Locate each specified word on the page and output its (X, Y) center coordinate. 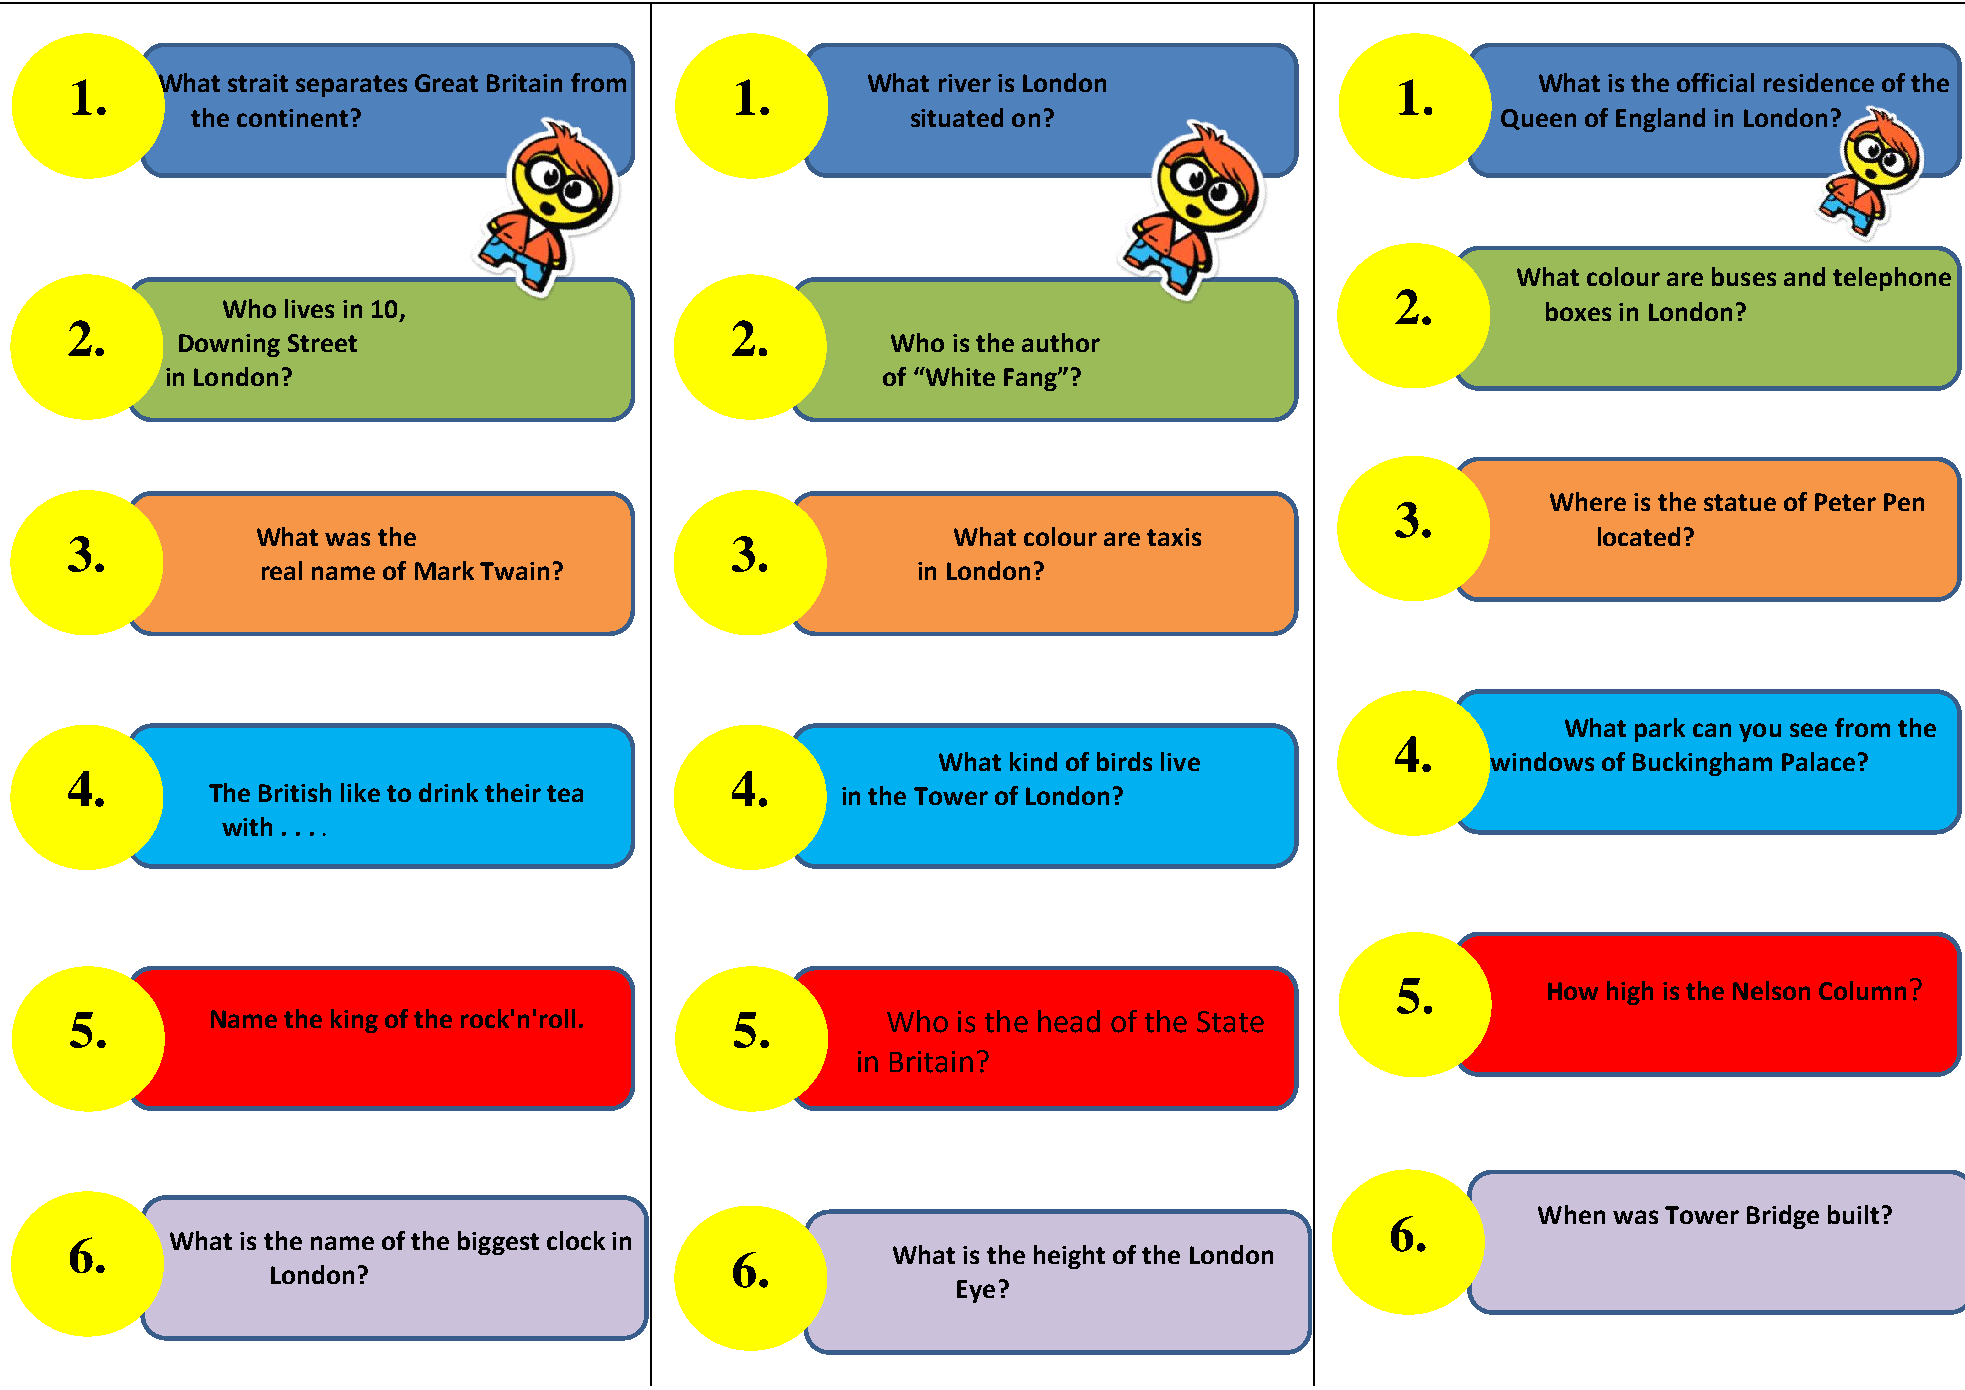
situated (957, 117)
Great (446, 83)
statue (1740, 502)
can (1712, 730)
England (1660, 120)
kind (1033, 761)
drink (448, 792)
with (247, 826)
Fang (1031, 379)
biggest (498, 1243)
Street (322, 343)
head (1069, 1021)
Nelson (1771, 990)
